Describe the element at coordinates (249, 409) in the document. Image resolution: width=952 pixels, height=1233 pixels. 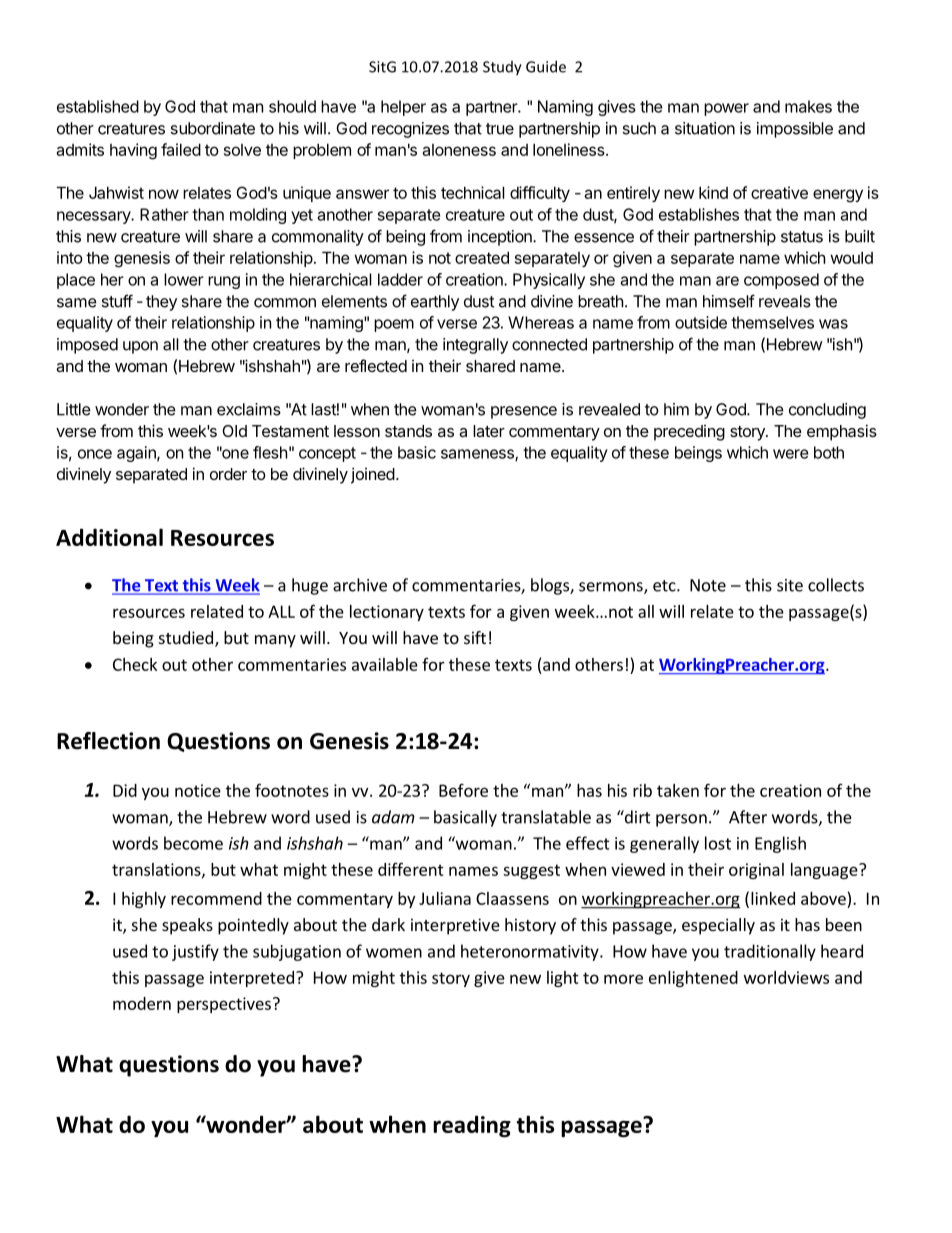
I see `exclaims` at that location.
